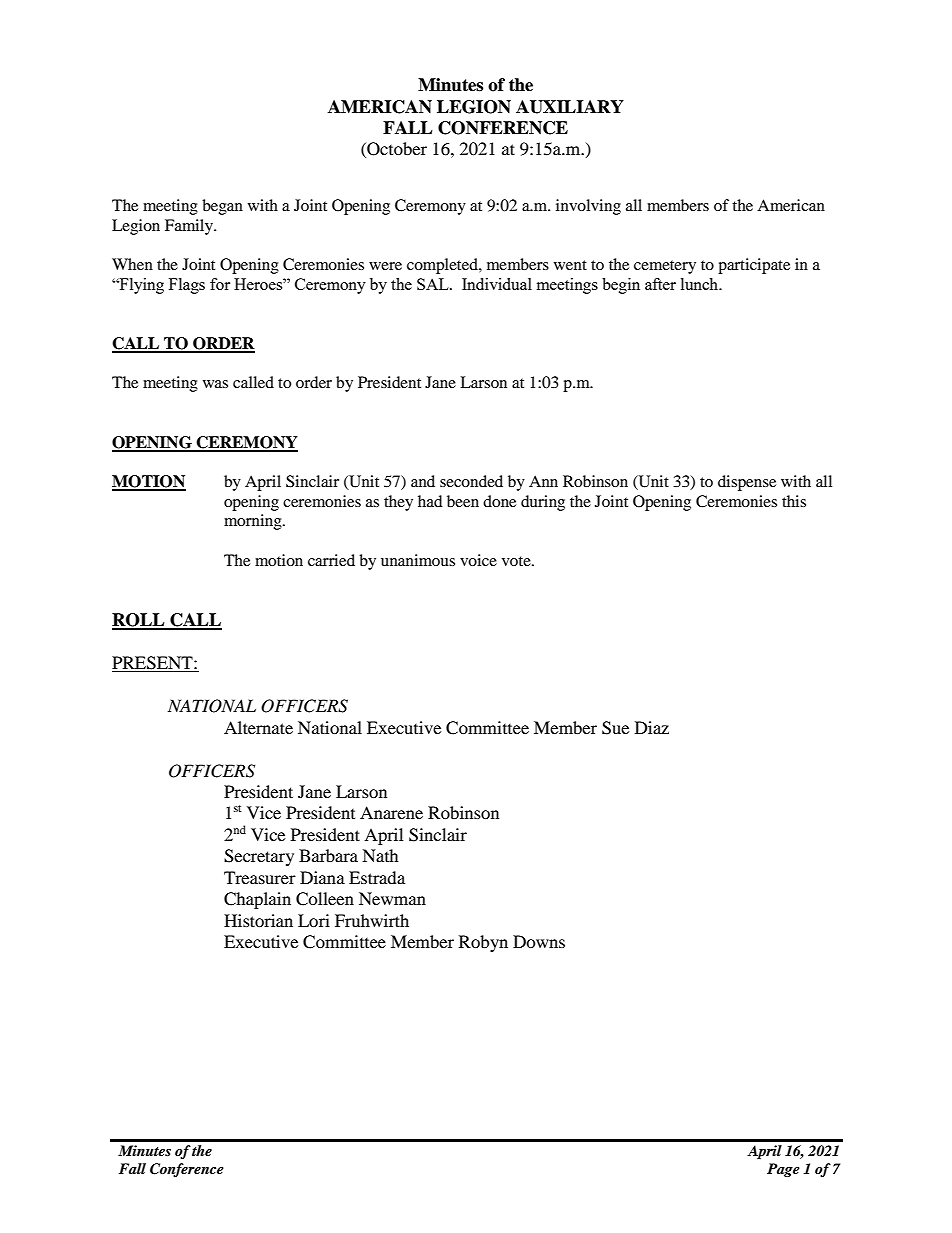 The width and height of the screenshot is (952, 1233). What do you see at coordinates (471, 481) in the screenshot?
I see `seconded` at bounding box center [471, 481].
